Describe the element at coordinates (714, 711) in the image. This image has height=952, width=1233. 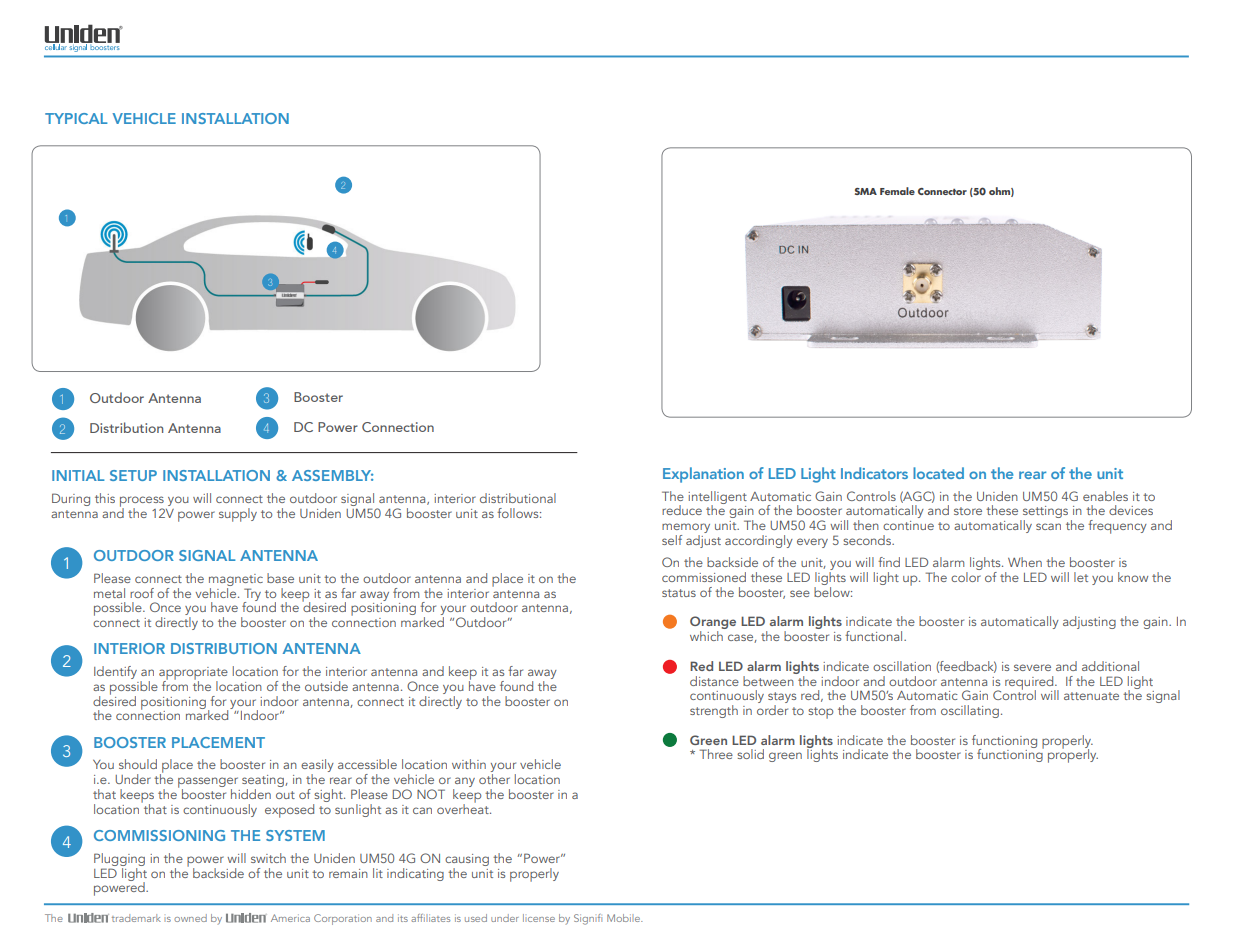
I see `strength` at that location.
